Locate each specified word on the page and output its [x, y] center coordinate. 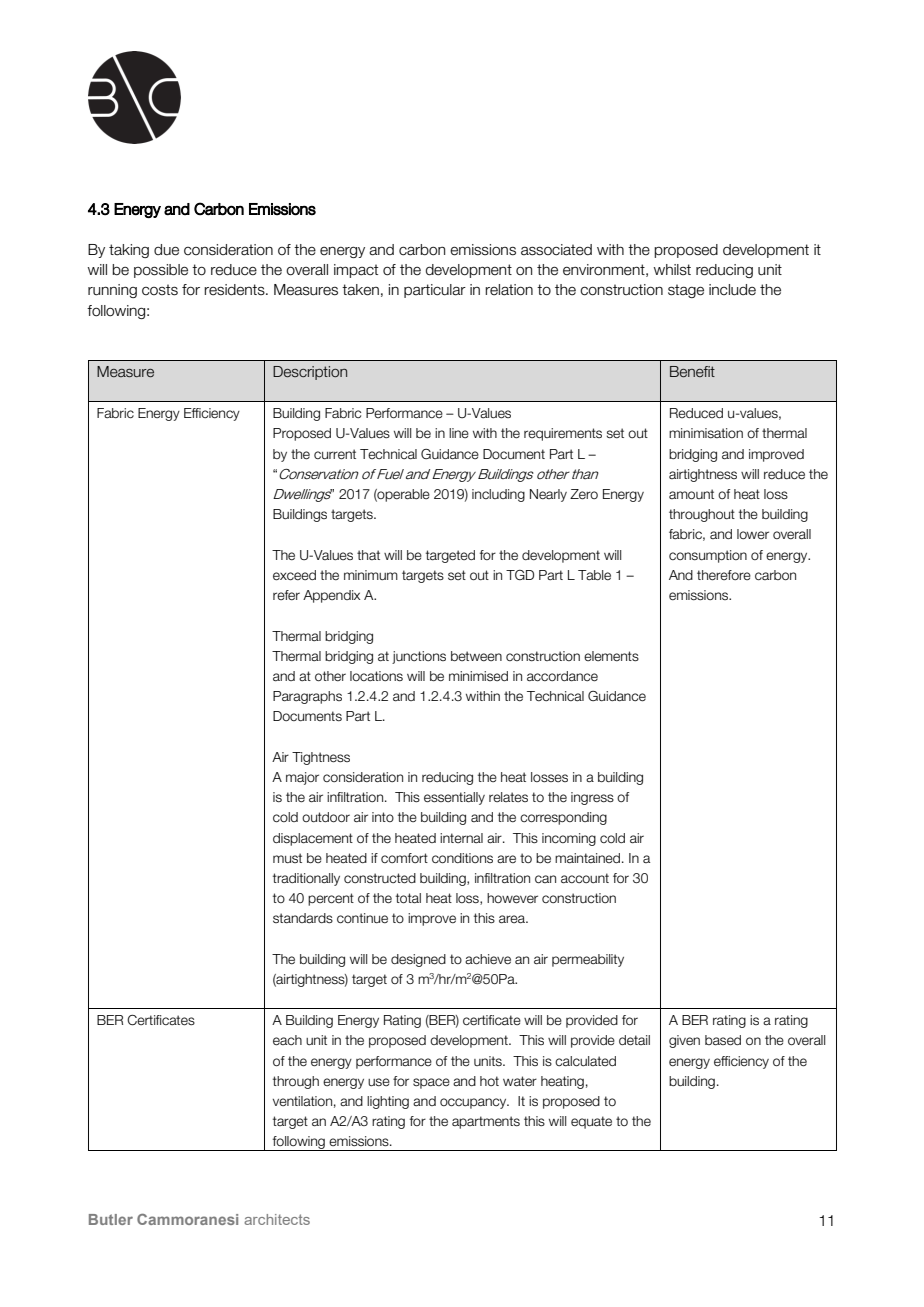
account [585, 878]
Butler [111, 1219]
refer [286, 595]
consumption [708, 556]
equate [591, 1122]
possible [161, 271]
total [408, 898]
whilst [672, 270]
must [287, 858]
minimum [371, 575]
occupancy [474, 1103]
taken [360, 290]
